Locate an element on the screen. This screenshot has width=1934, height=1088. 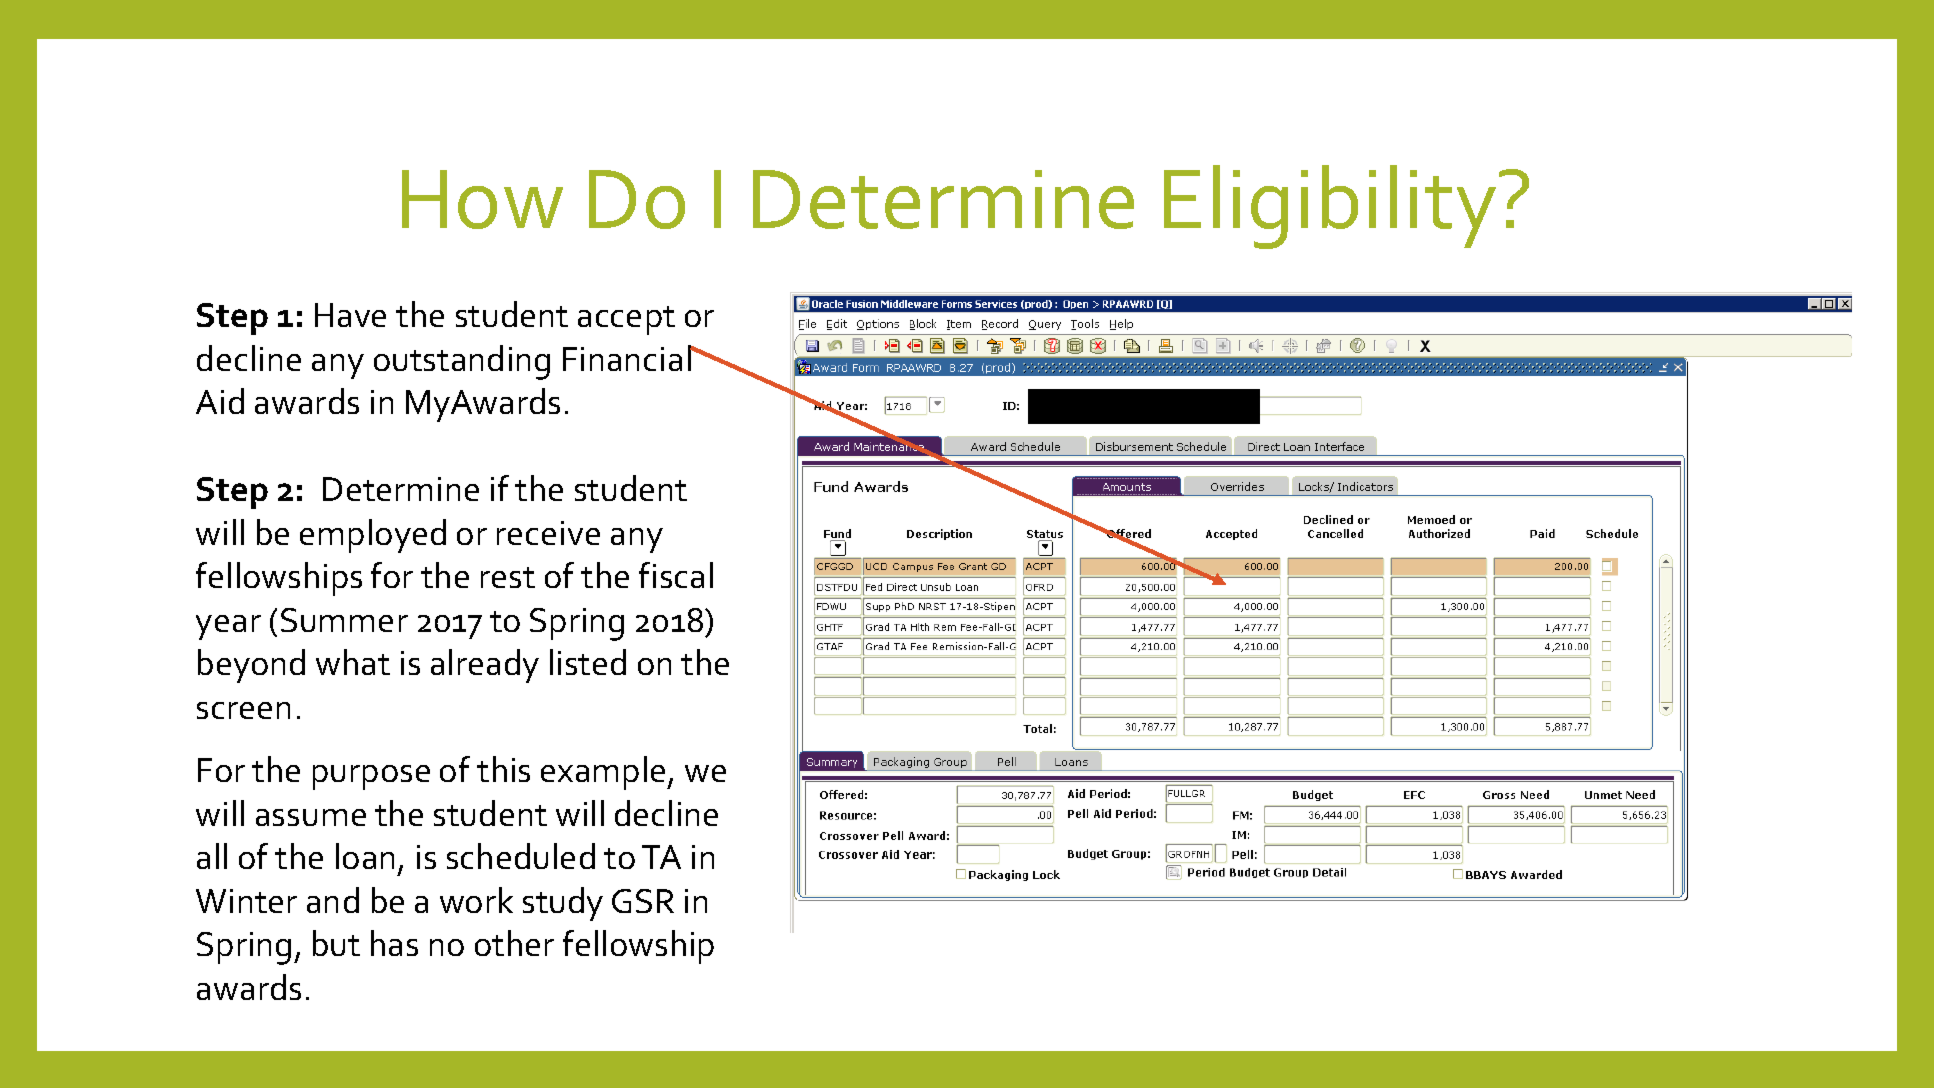
GSR is located at coordinates (643, 901).
